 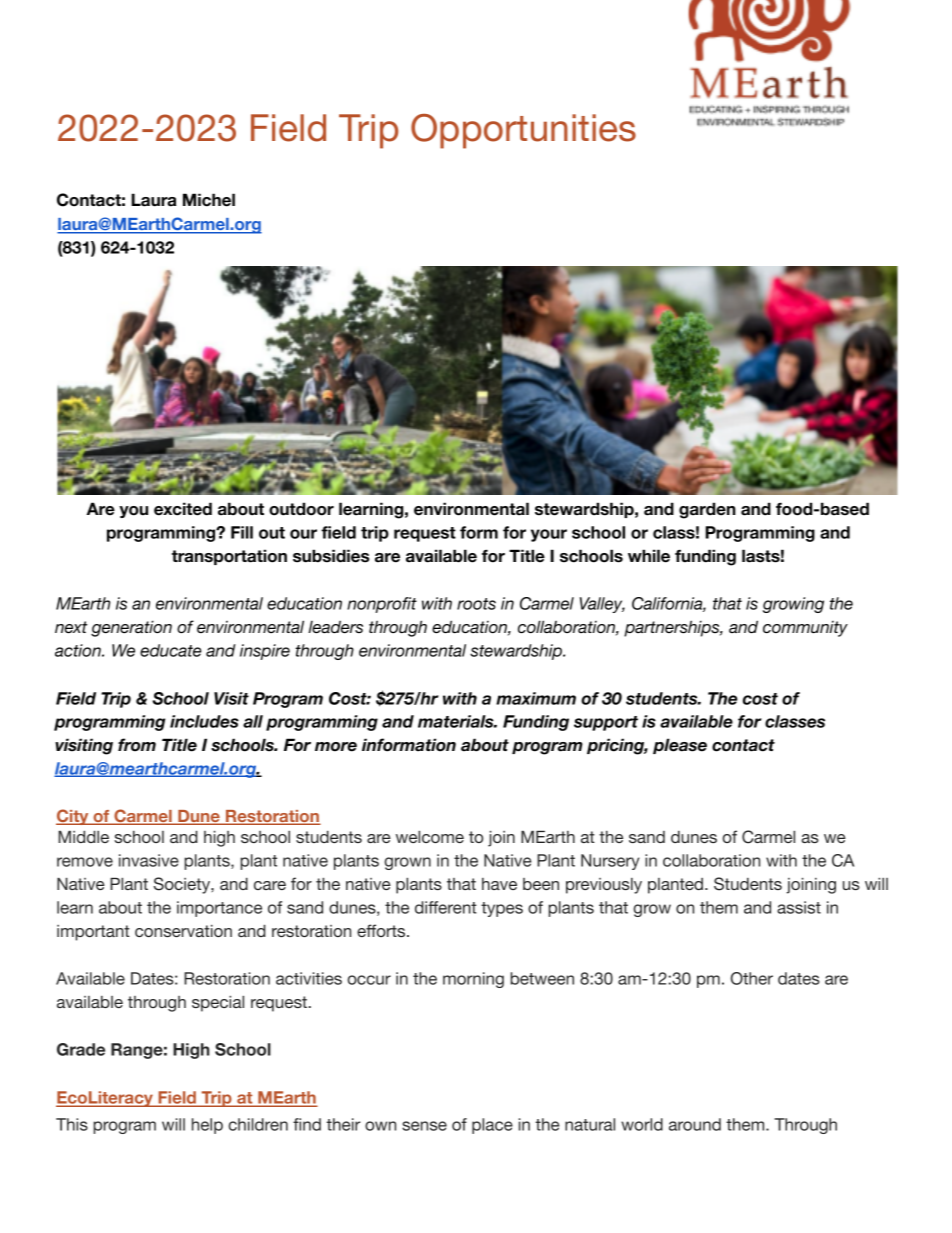 I want to click on generation, so click(x=131, y=628).
